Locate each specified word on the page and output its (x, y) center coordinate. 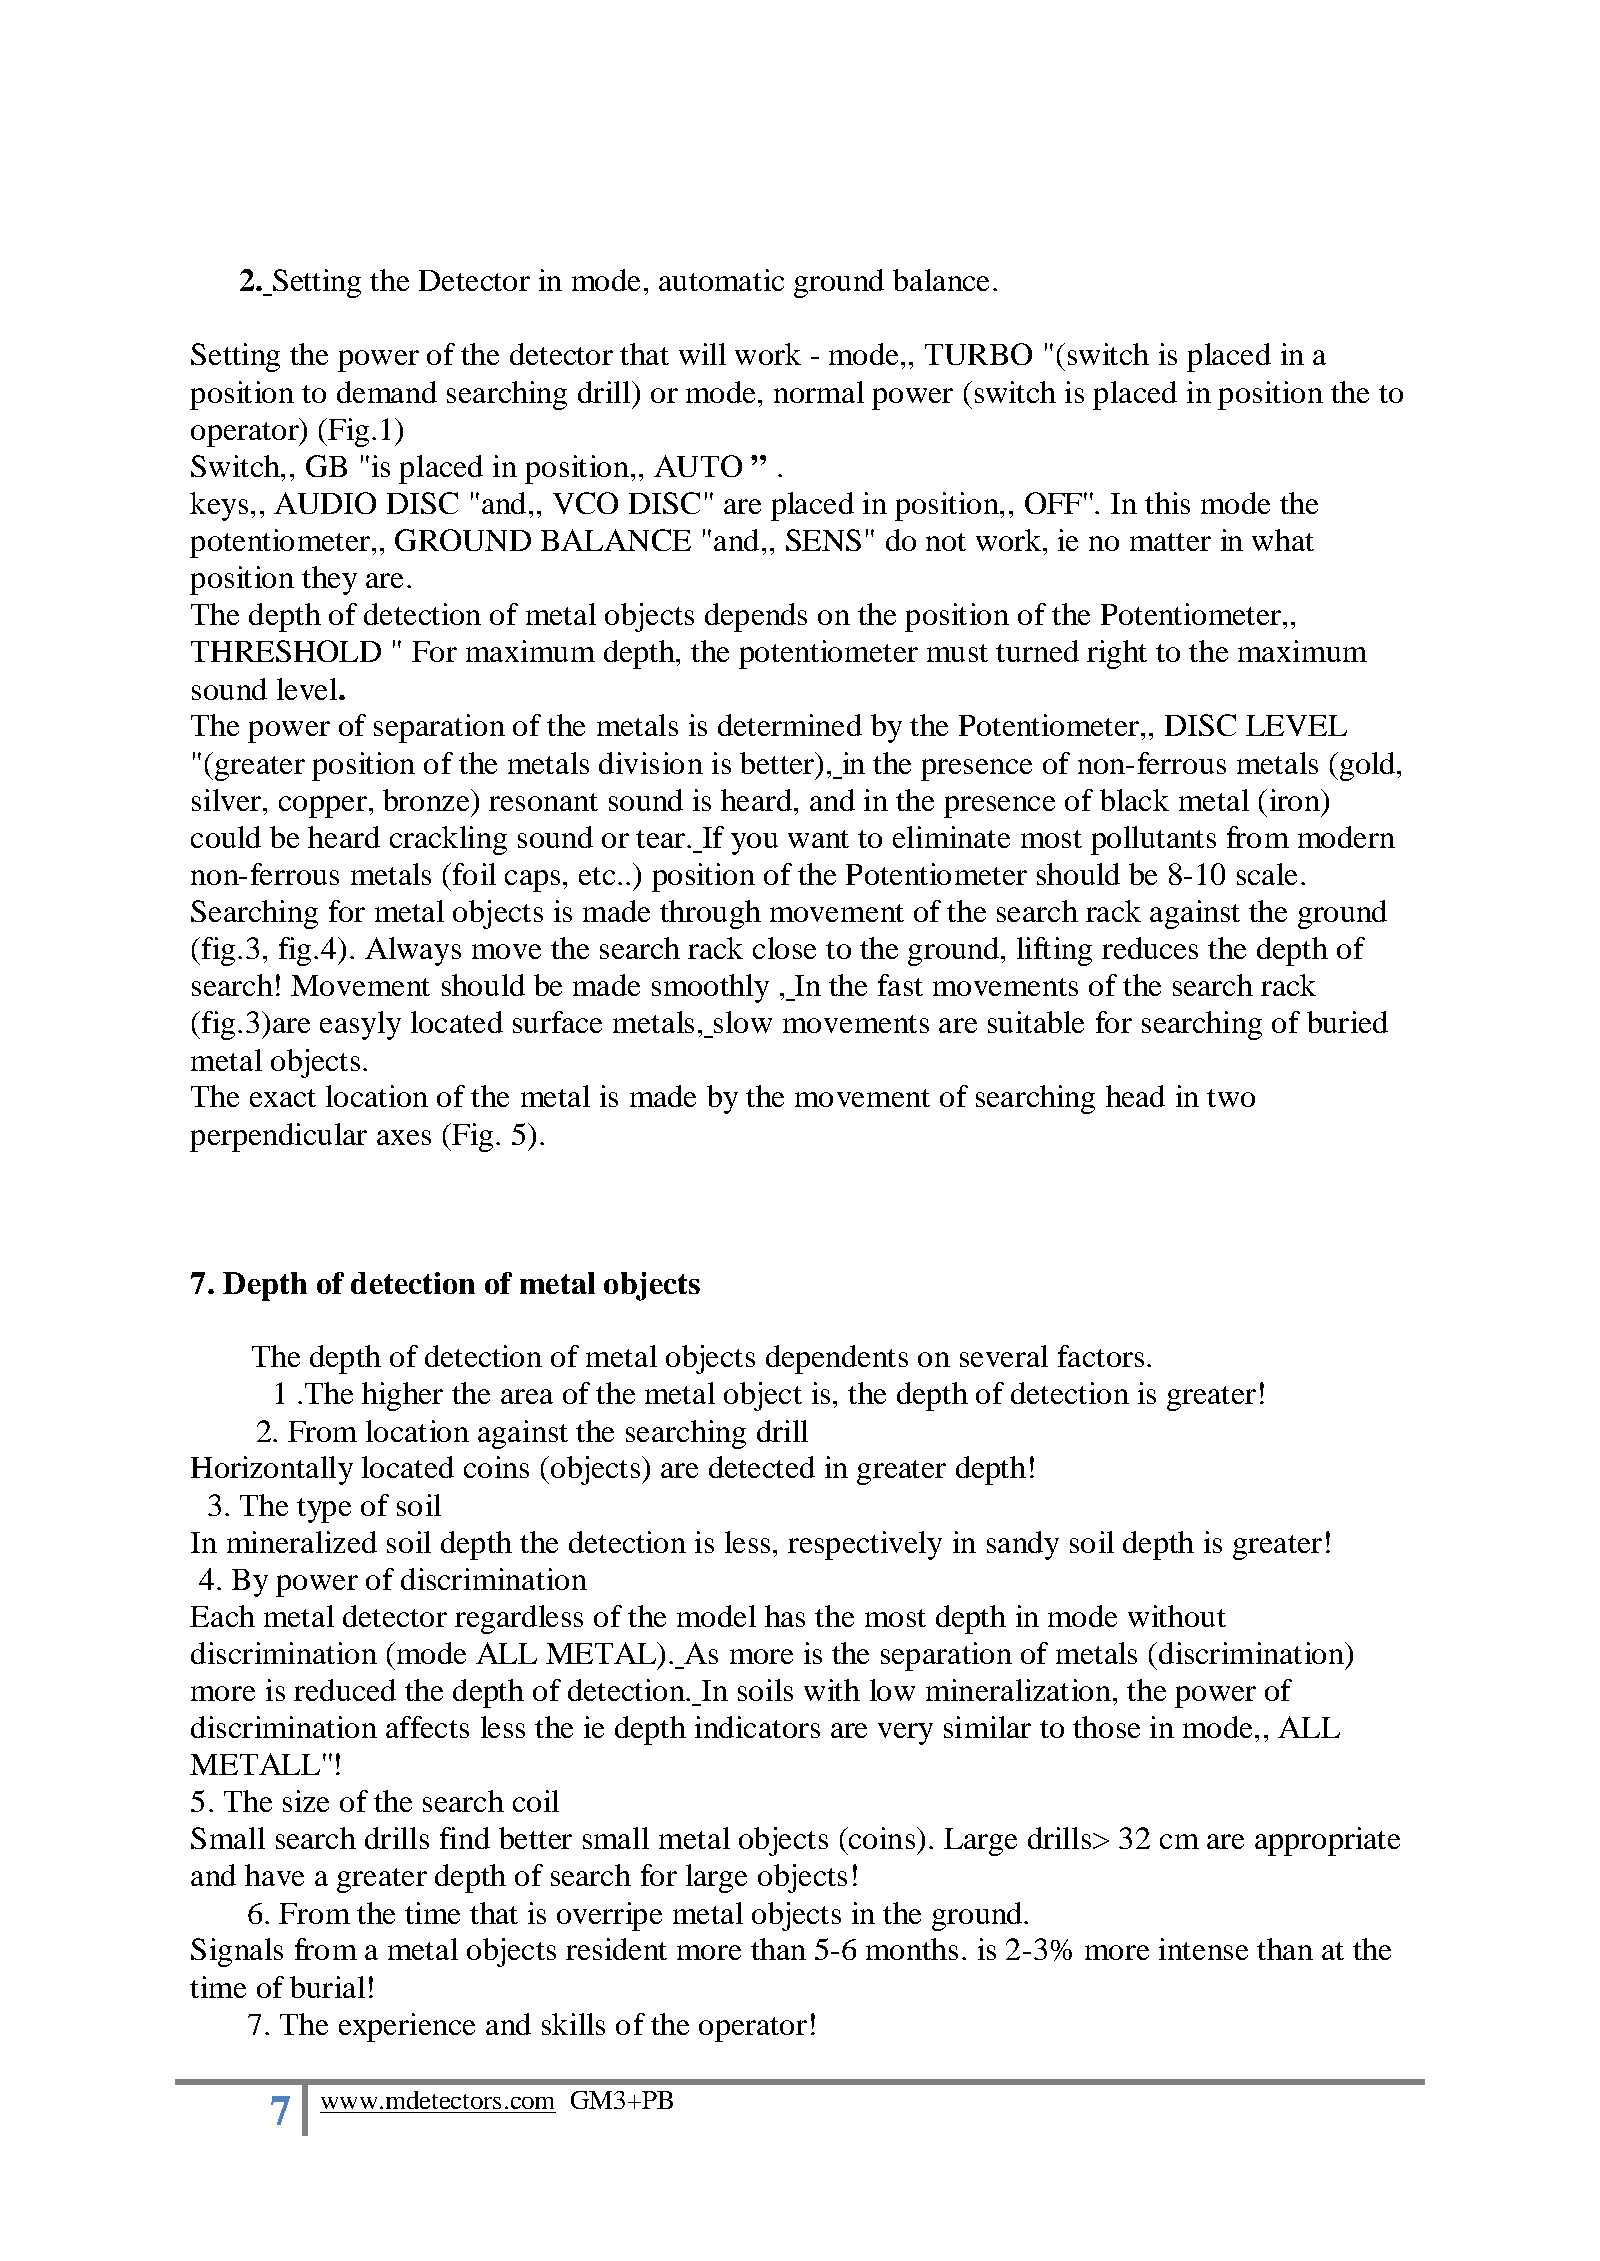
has (785, 1616)
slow (743, 1022)
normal (819, 392)
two (1231, 1098)
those (1106, 1727)
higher (402, 1396)
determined (790, 725)
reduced (345, 1690)
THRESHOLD (286, 651)
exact (283, 1098)
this (1167, 503)
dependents (837, 1359)
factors (1101, 1356)
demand (387, 392)
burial (327, 1987)
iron (1296, 800)
